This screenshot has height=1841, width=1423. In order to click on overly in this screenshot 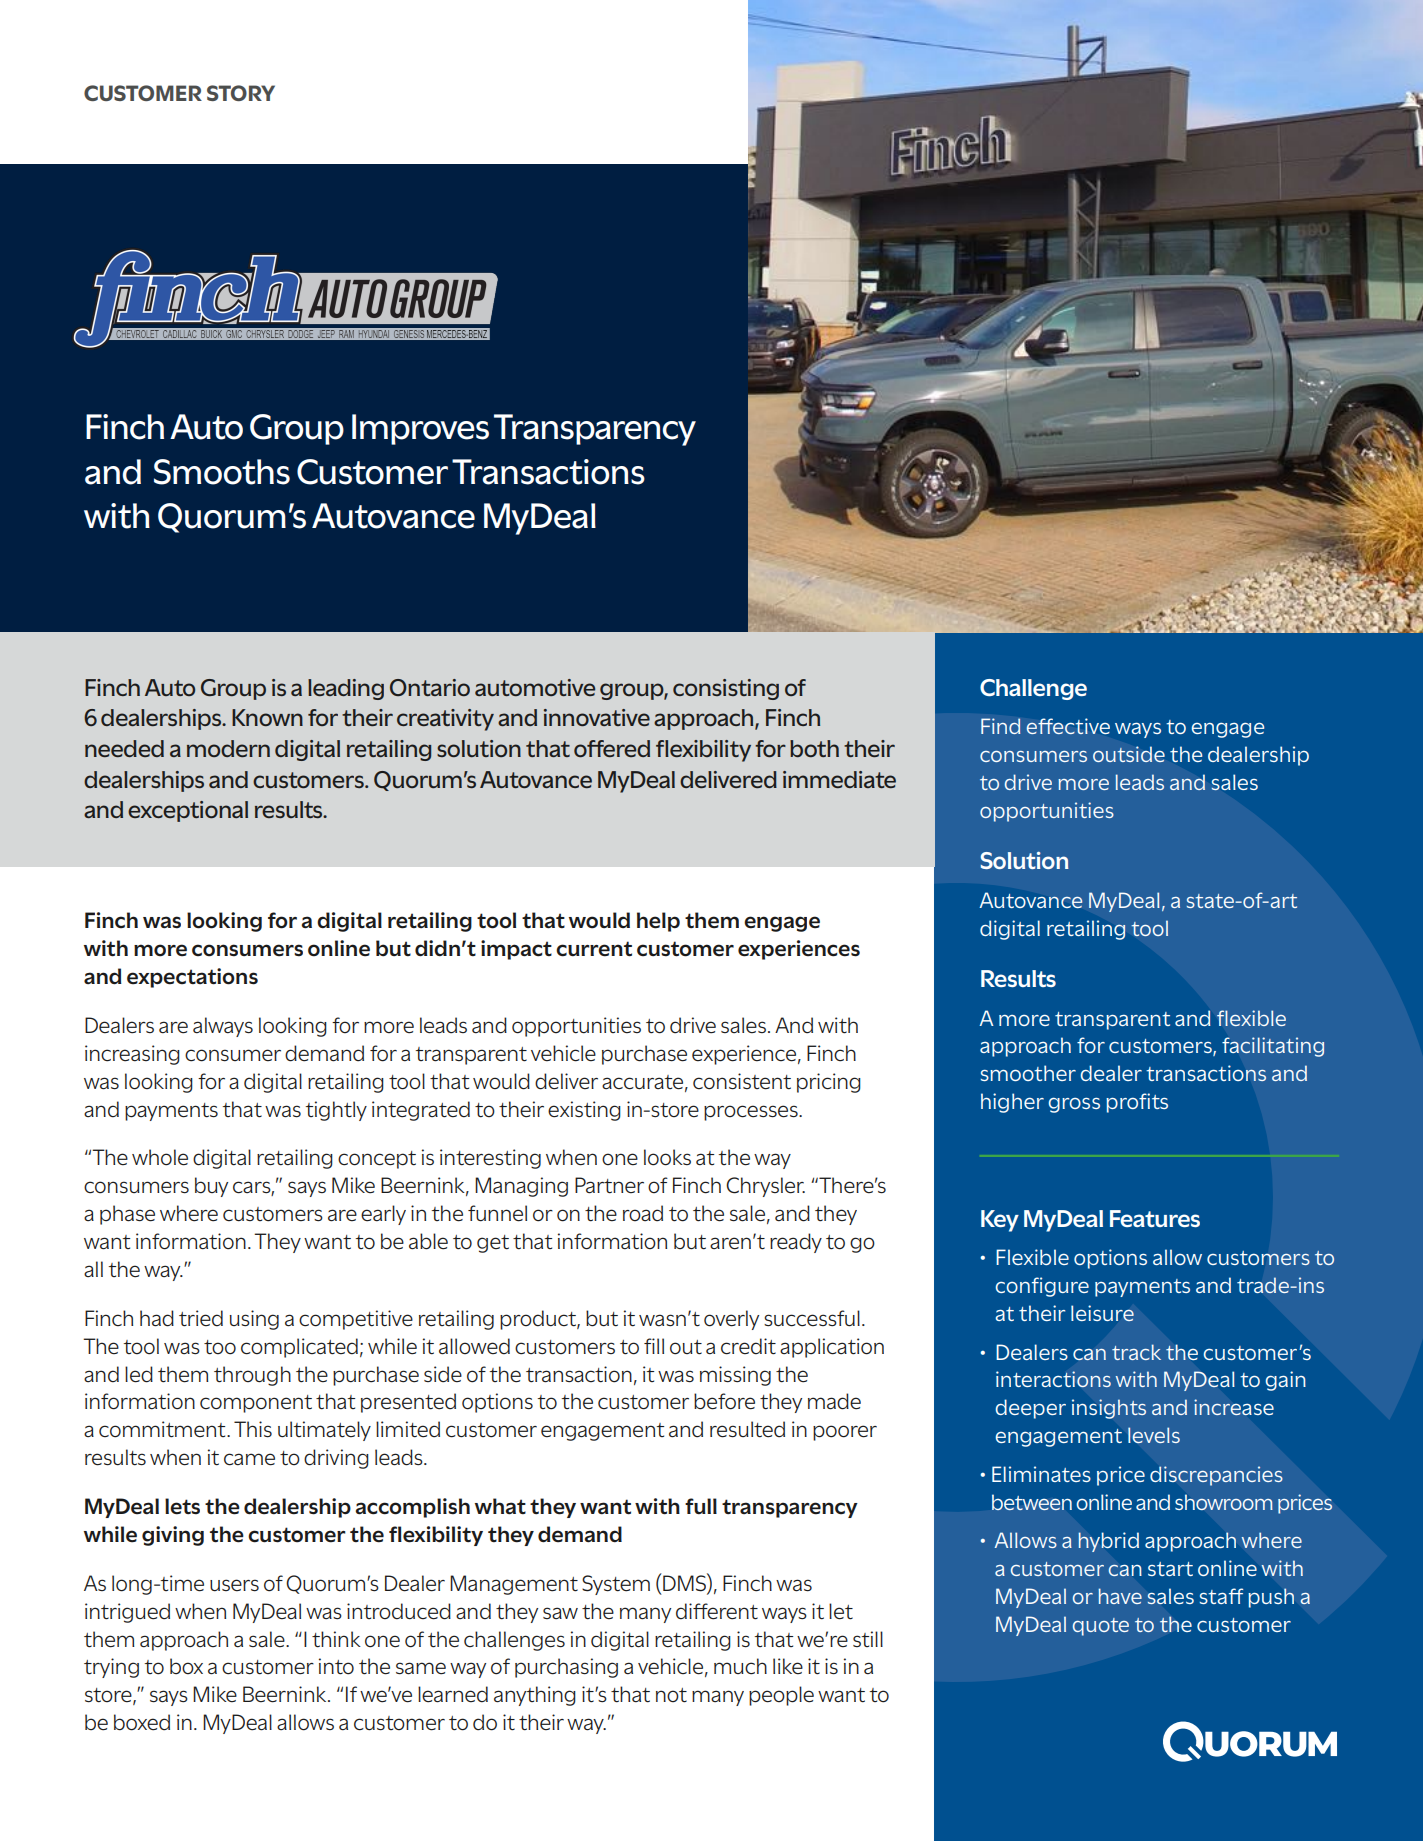, I will do `click(731, 1320)`.
